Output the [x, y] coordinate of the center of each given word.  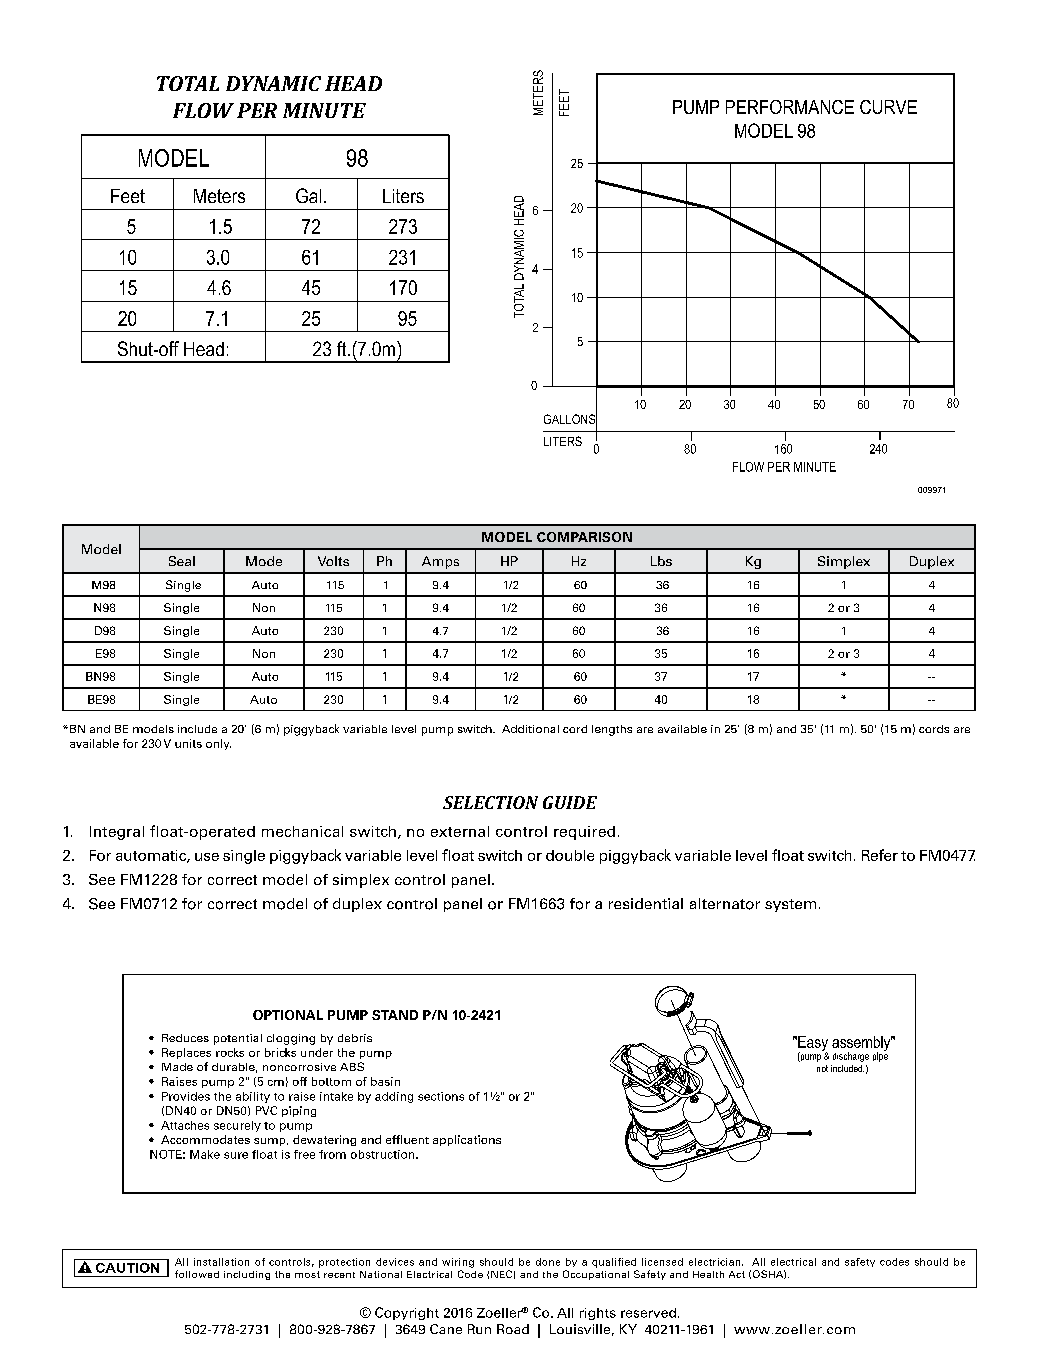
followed [197, 1274]
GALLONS [570, 419]
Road [513, 1329]
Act [737, 1274]
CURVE [888, 107]
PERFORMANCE [790, 107]
